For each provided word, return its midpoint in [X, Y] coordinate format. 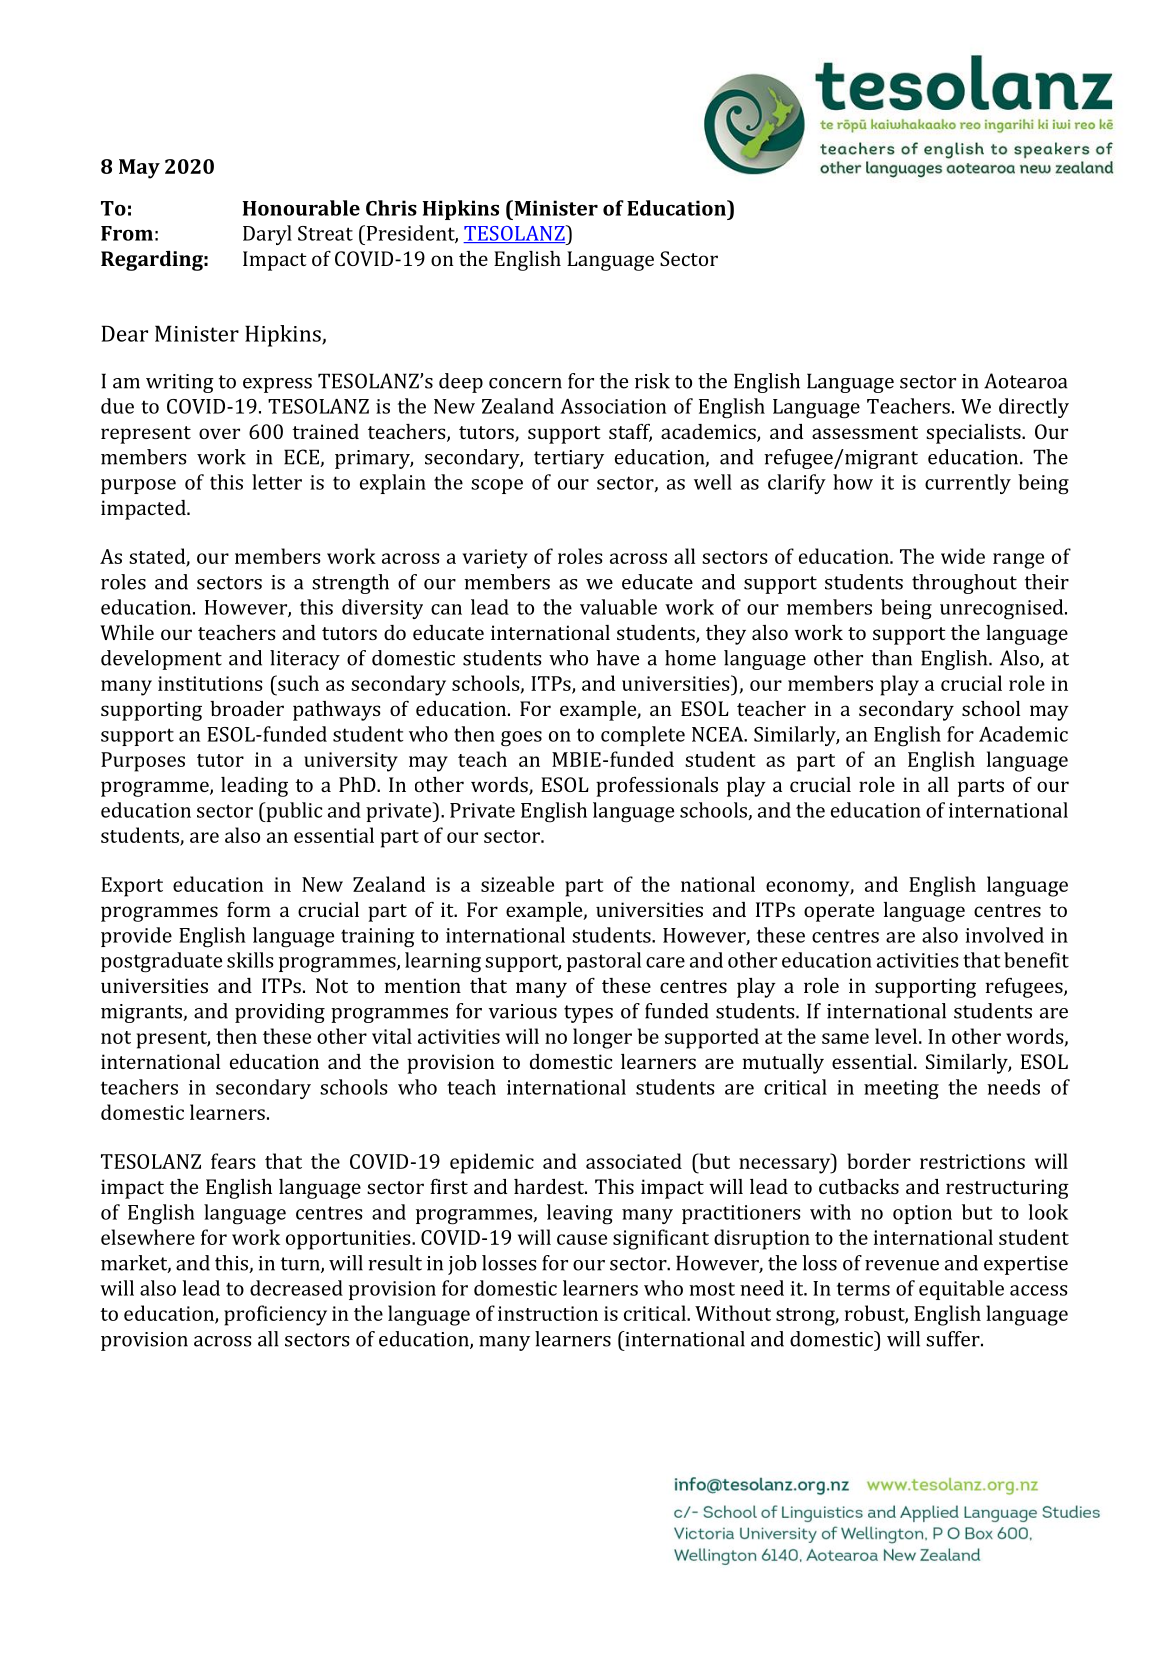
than [892, 658]
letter [277, 482]
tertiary [569, 459]
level [897, 1036]
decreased [296, 1288]
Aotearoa [1025, 381]
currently [968, 484]
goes [521, 739]
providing [280, 1013]
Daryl [267, 235]
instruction [548, 1313]
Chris [391, 208]
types [588, 1014]
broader [247, 708]
